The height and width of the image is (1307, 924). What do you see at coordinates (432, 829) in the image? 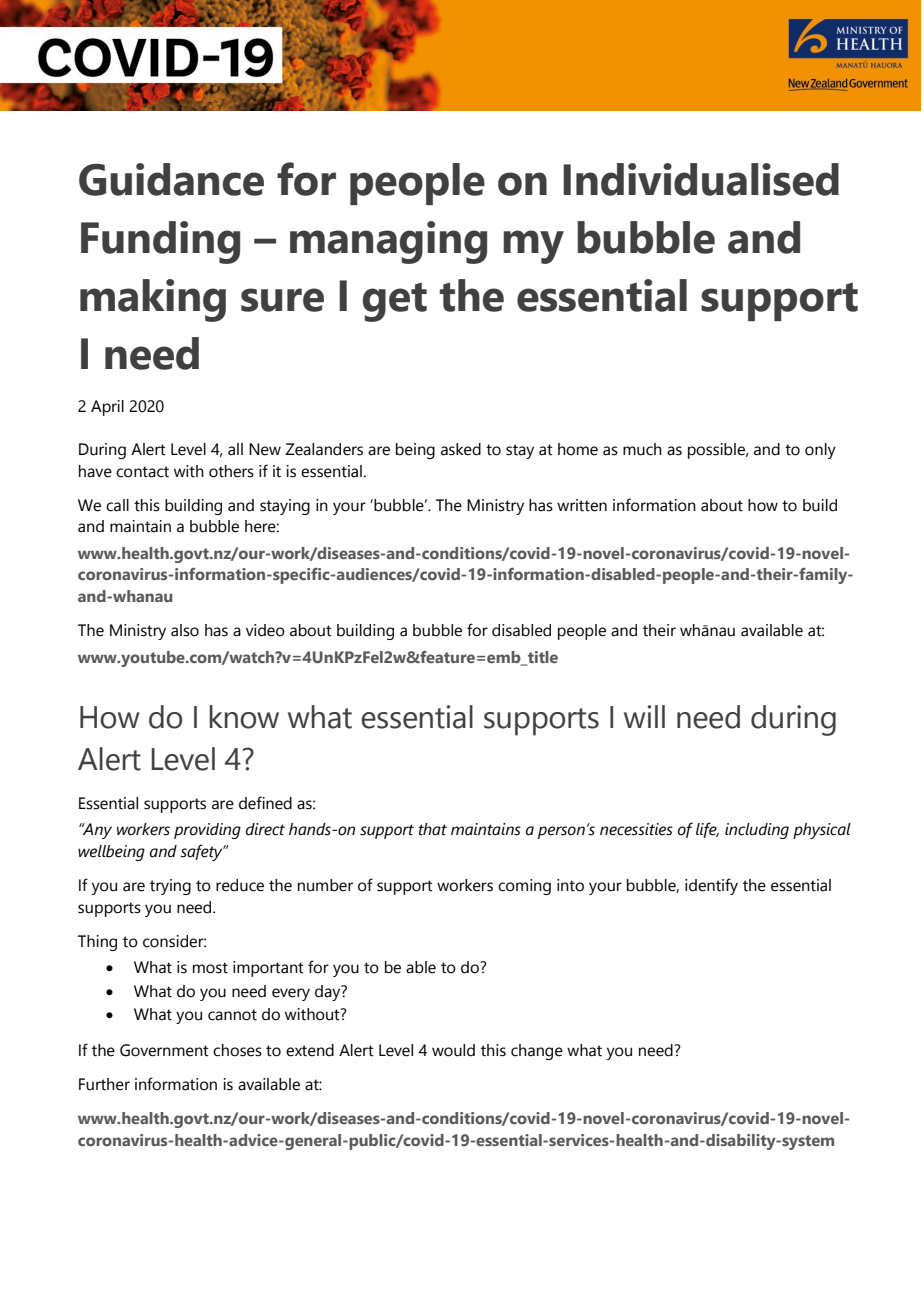
I see `that` at bounding box center [432, 829].
